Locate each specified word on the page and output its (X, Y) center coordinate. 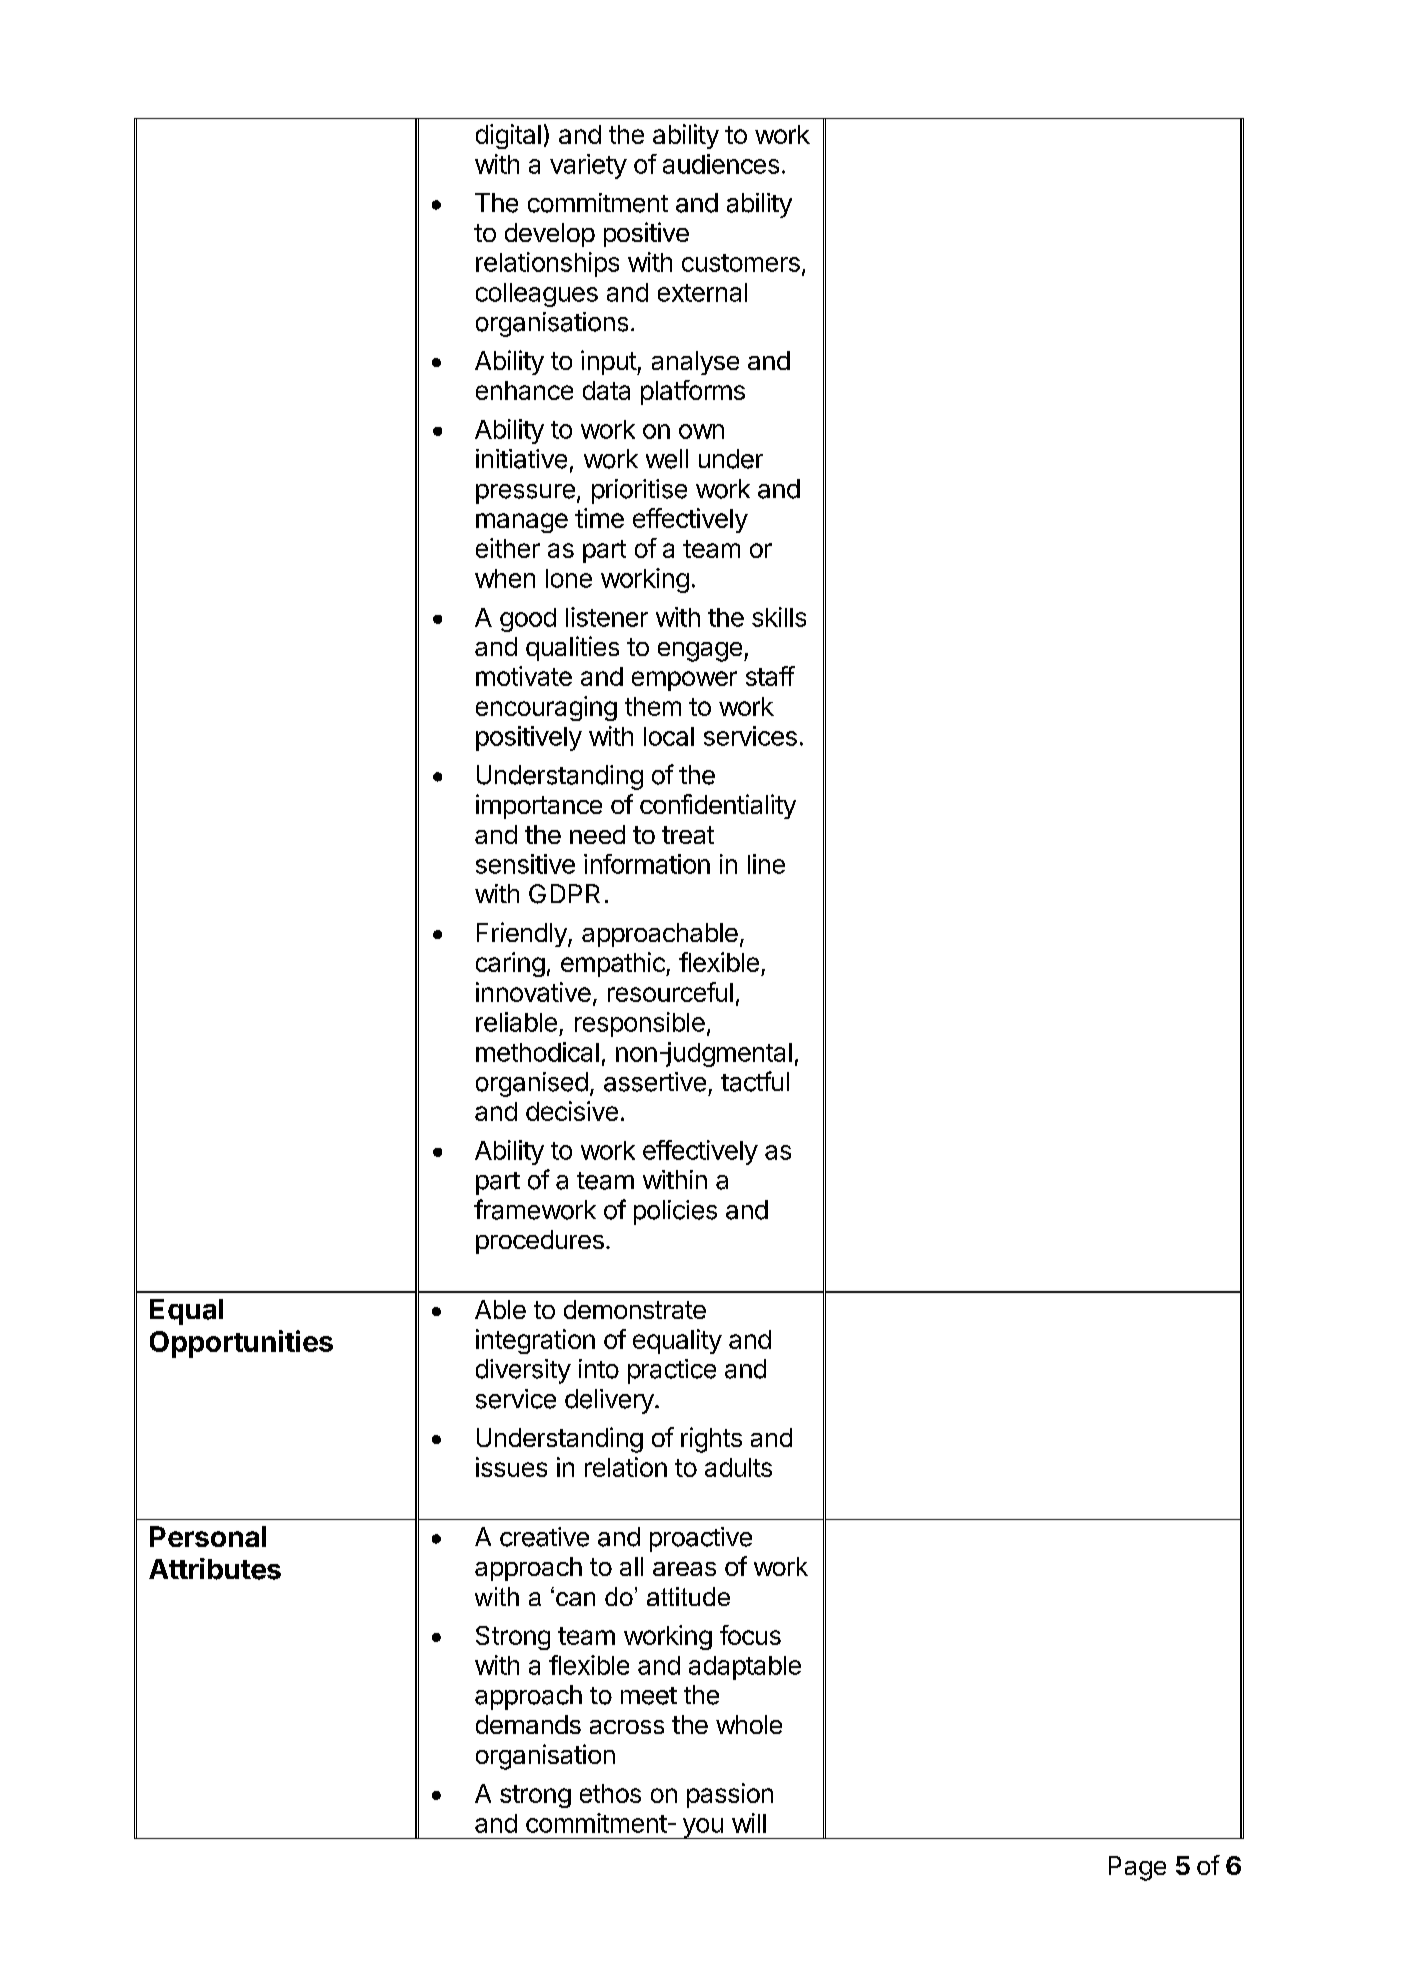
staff (770, 676)
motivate (524, 676)
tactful (755, 1081)
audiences (721, 164)
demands (528, 1724)
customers (741, 263)
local (669, 736)
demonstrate (635, 1309)
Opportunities (241, 1344)
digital (508, 136)
